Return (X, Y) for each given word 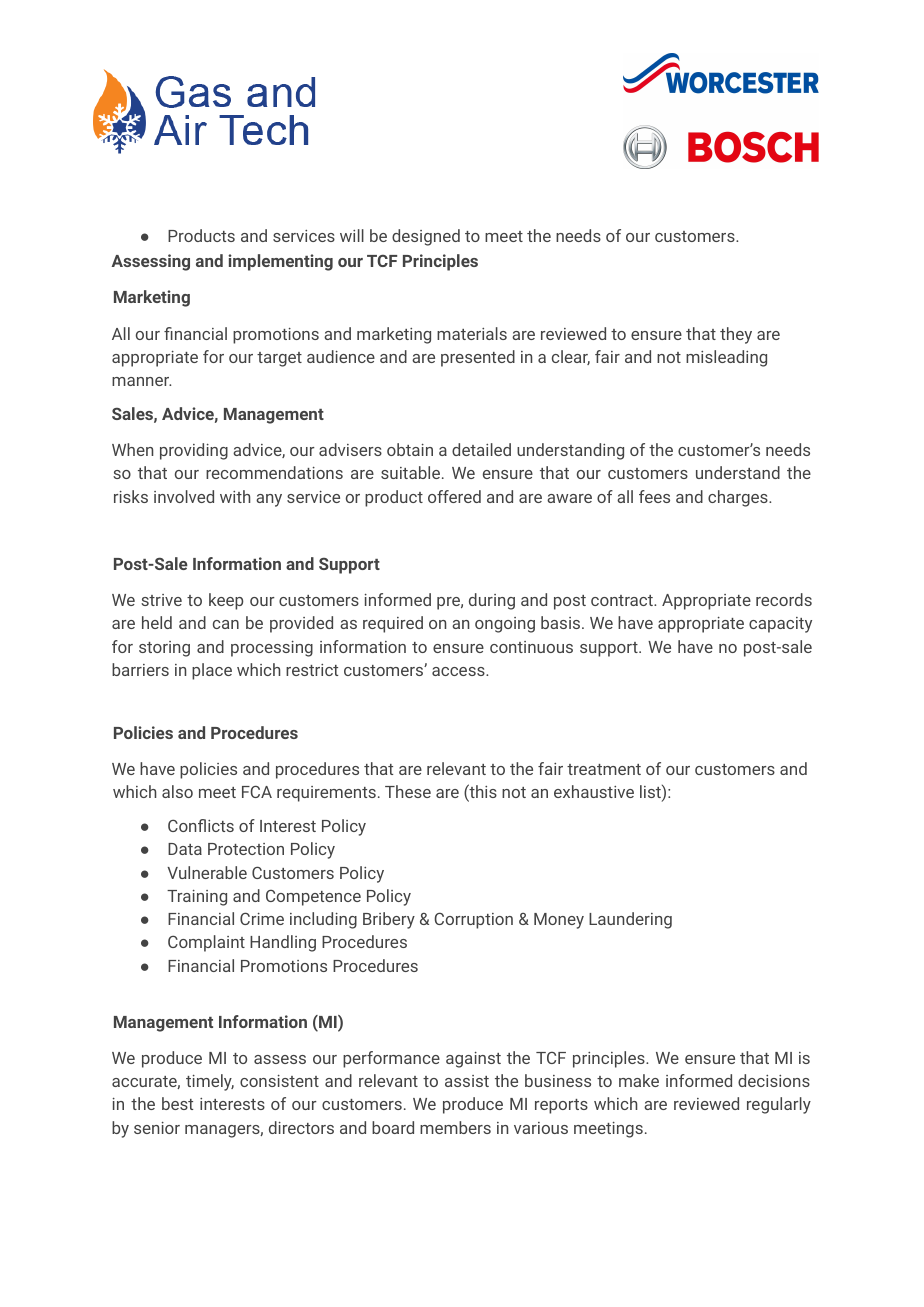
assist (467, 1081)
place (212, 671)
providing (194, 451)
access (459, 671)
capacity (780, 625)
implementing (280, 262)
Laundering (630, 920)
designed (426, 237)
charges (739, 498)
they (736, 335)
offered (454, 496)
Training (197, 898)
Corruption (473, 920)
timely (210, 1082)
